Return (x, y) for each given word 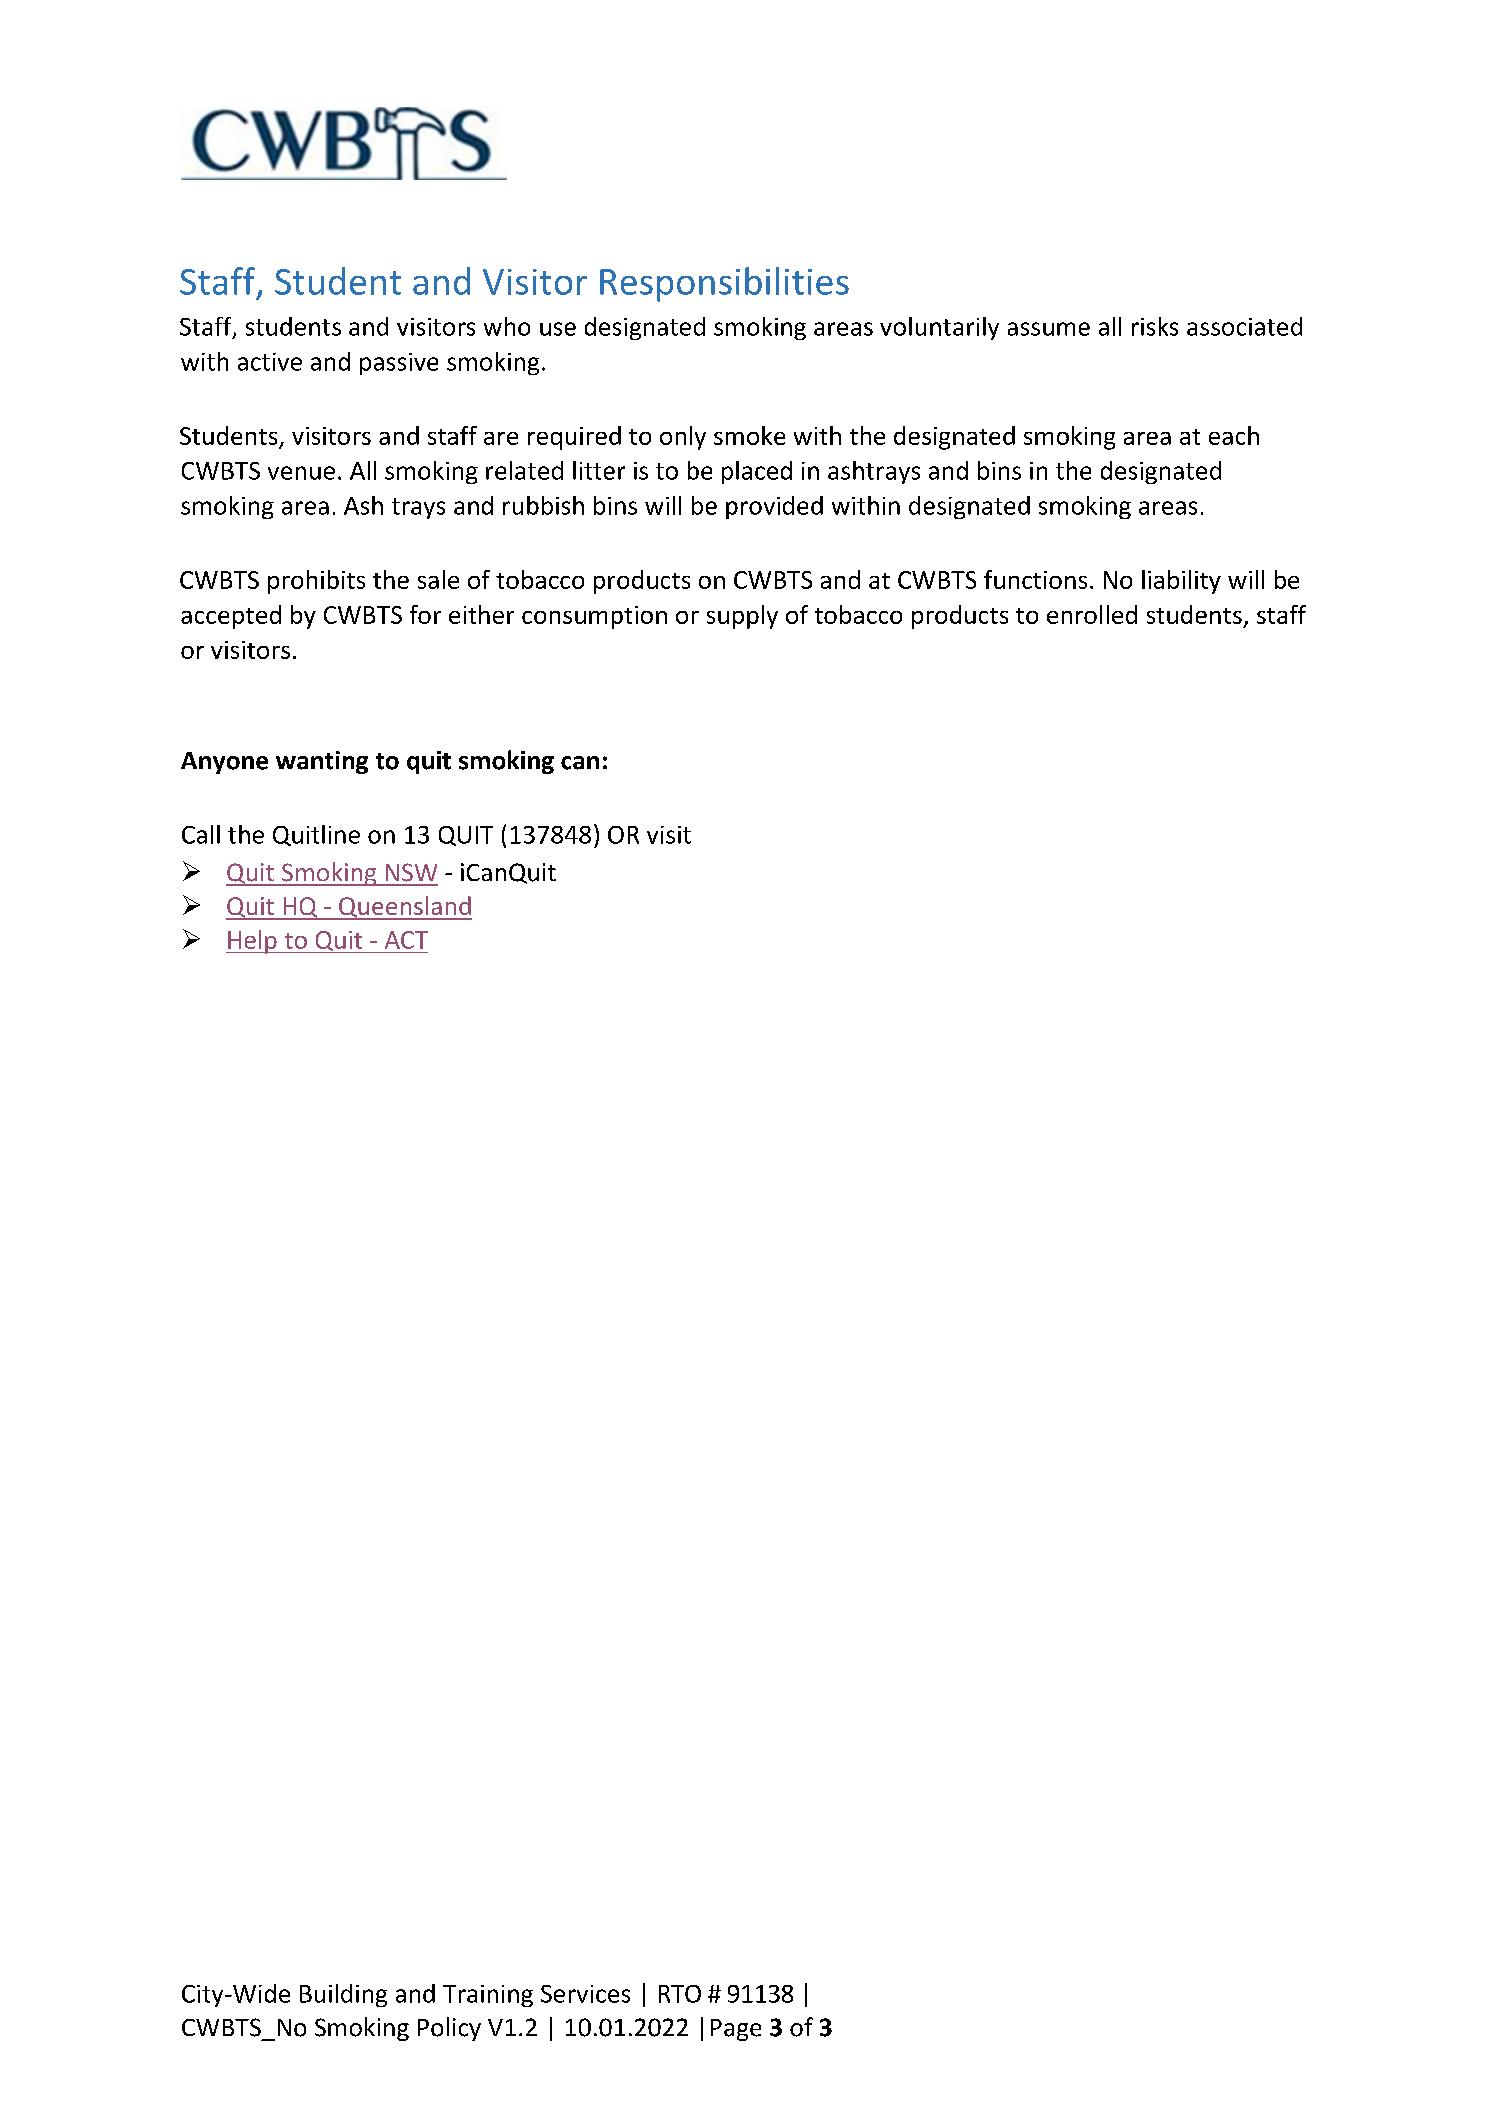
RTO (680, 1994)
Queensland (404, 908)
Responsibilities (724, 284)
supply (742, 617)
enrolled (1092, 614)
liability (1181, 582)
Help (252, 942)
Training (488, 1996)
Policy (449, 2029)
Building (343, 1995)
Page (736, 2030)
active (270, 362)
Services (585, 1994)
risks (1155, 326)
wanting (322, 762)
